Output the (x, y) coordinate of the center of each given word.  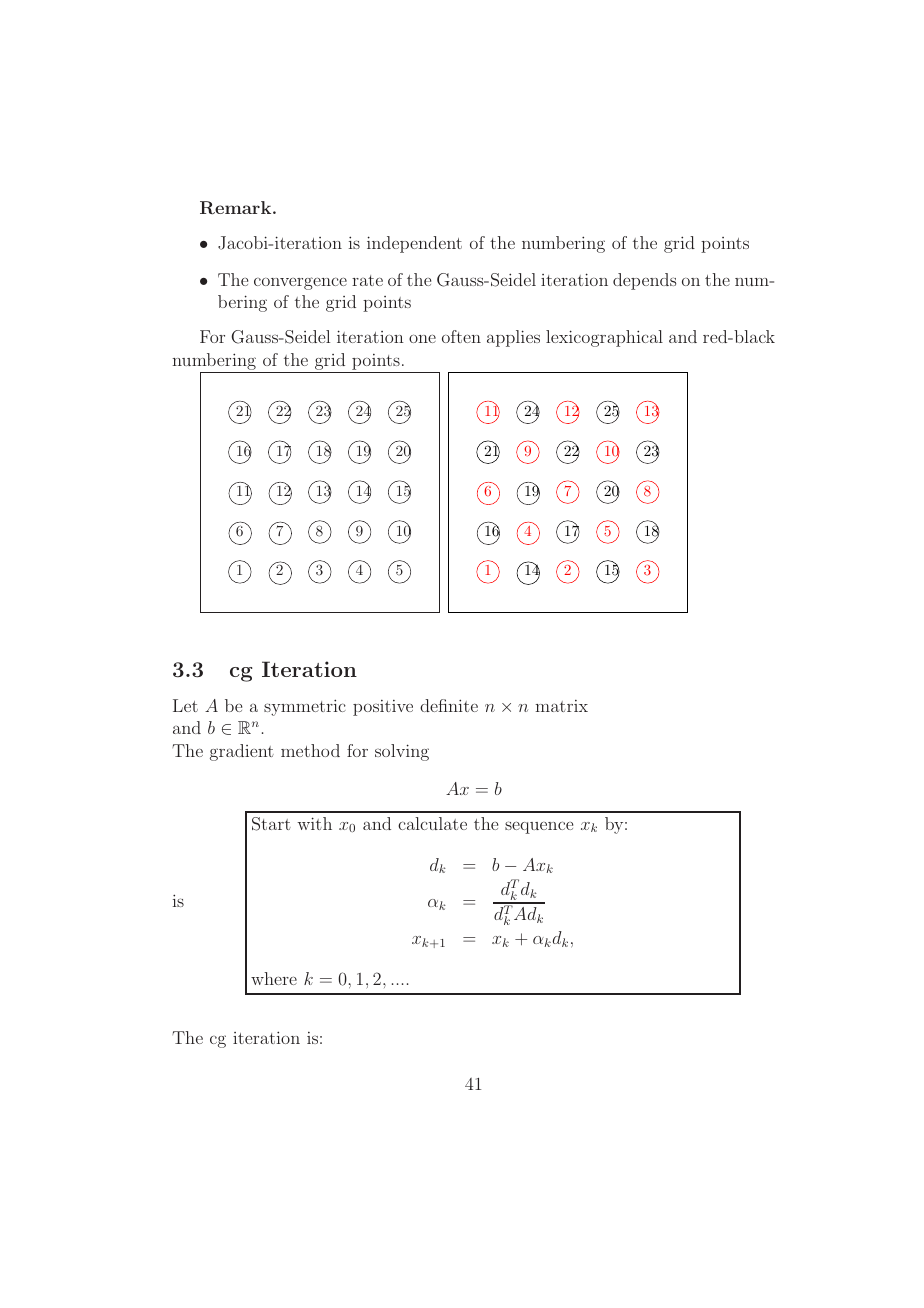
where (274, 978)
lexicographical (604, 338)
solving (402, 752)
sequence (539, 827)
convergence (300, 283)
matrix (561, 706)
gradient (242, 752)
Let (185, 705)
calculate (432, 823)
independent (414, 244)
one (422, 338)
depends (644, 281)
